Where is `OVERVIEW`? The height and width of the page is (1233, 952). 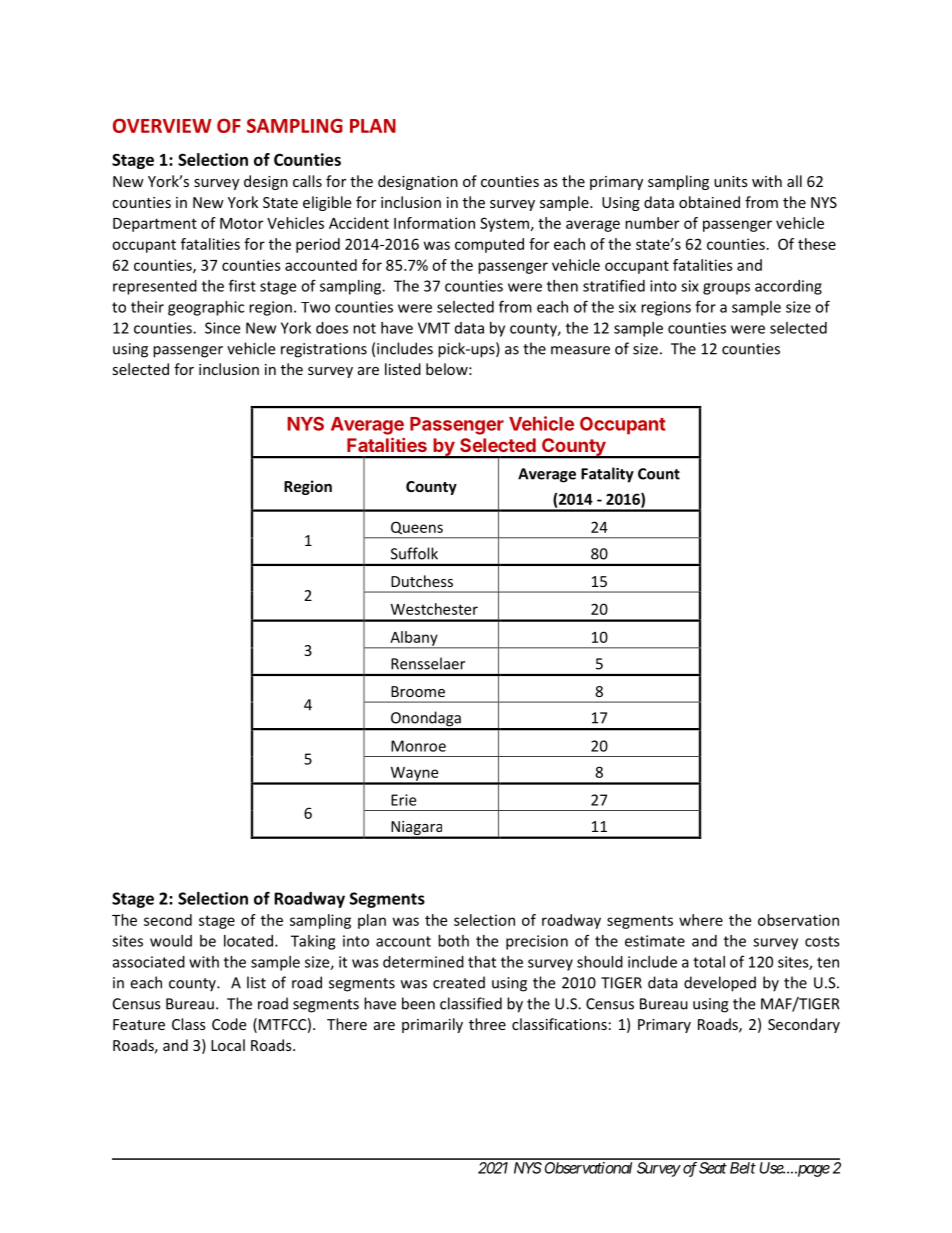
OVERVIEW is located at coordinates (162, 125).
